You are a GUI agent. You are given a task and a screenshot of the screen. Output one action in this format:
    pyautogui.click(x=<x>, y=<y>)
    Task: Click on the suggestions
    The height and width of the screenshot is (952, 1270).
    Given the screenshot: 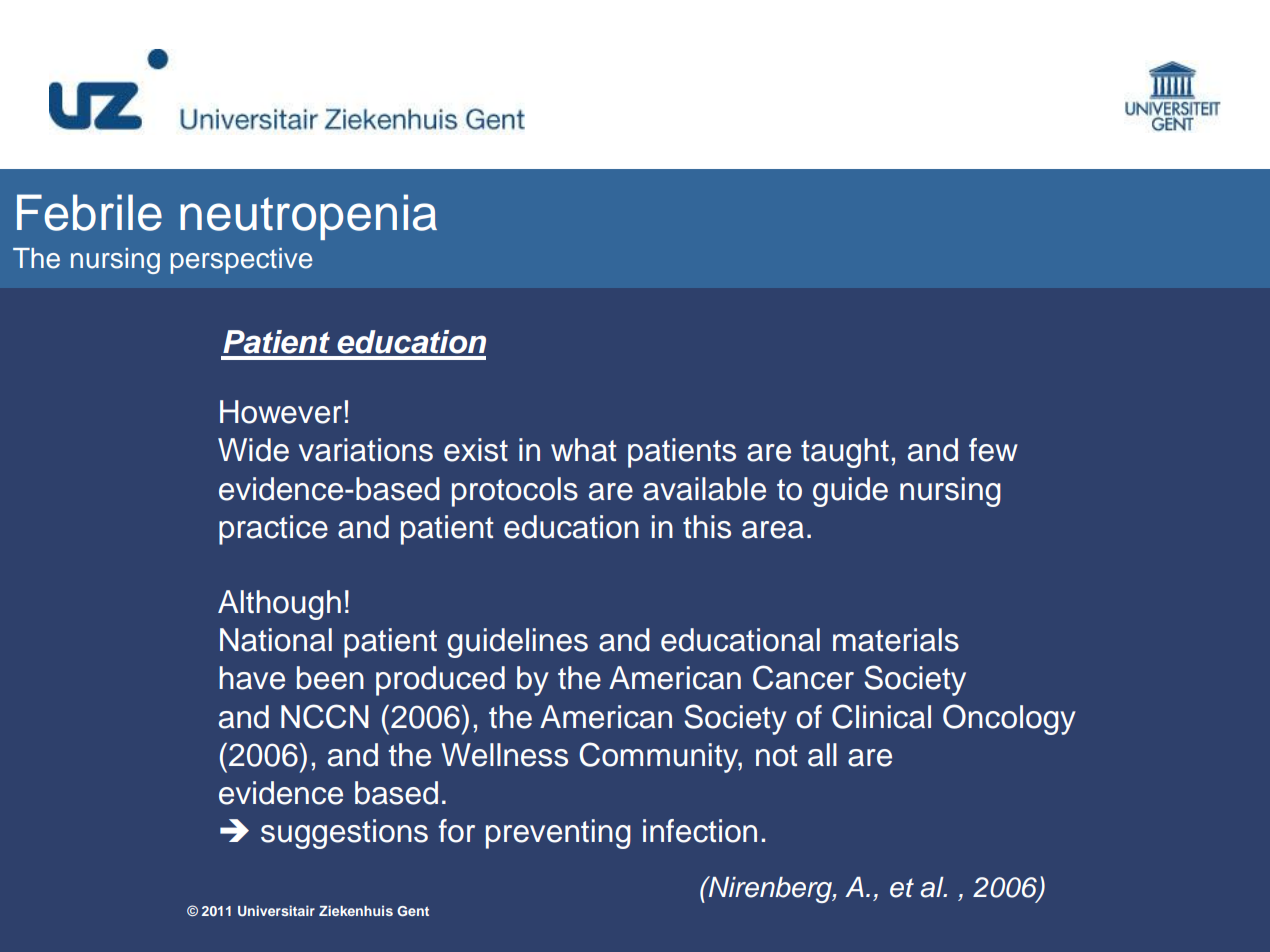 What is the action you would take?
    pyautogui.click(x=344, y=834)
